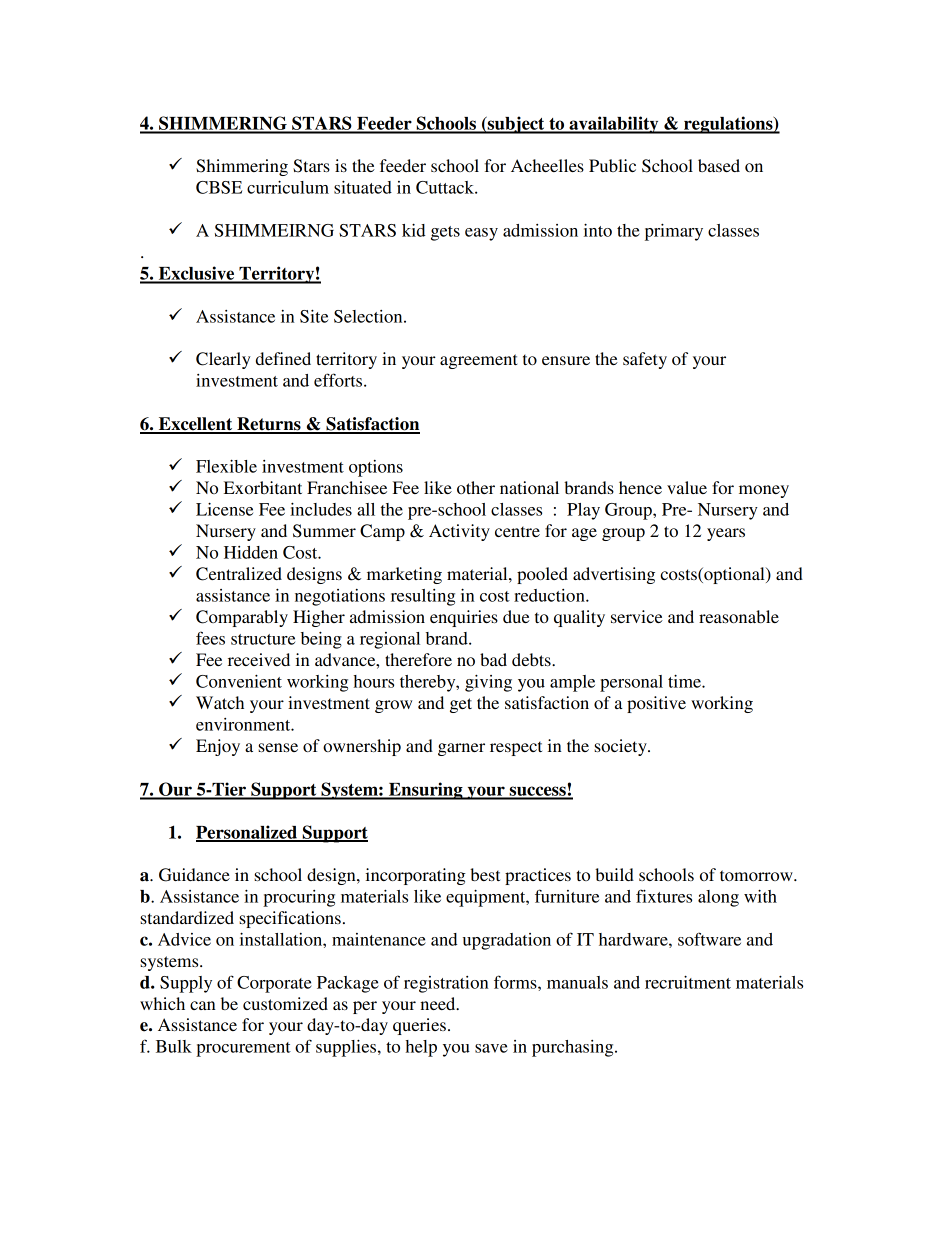 The image size is (952, 1233). What do you see at coordinates (439, 1003) in the page?
I see `need` at bounding box center [439, 1003].
